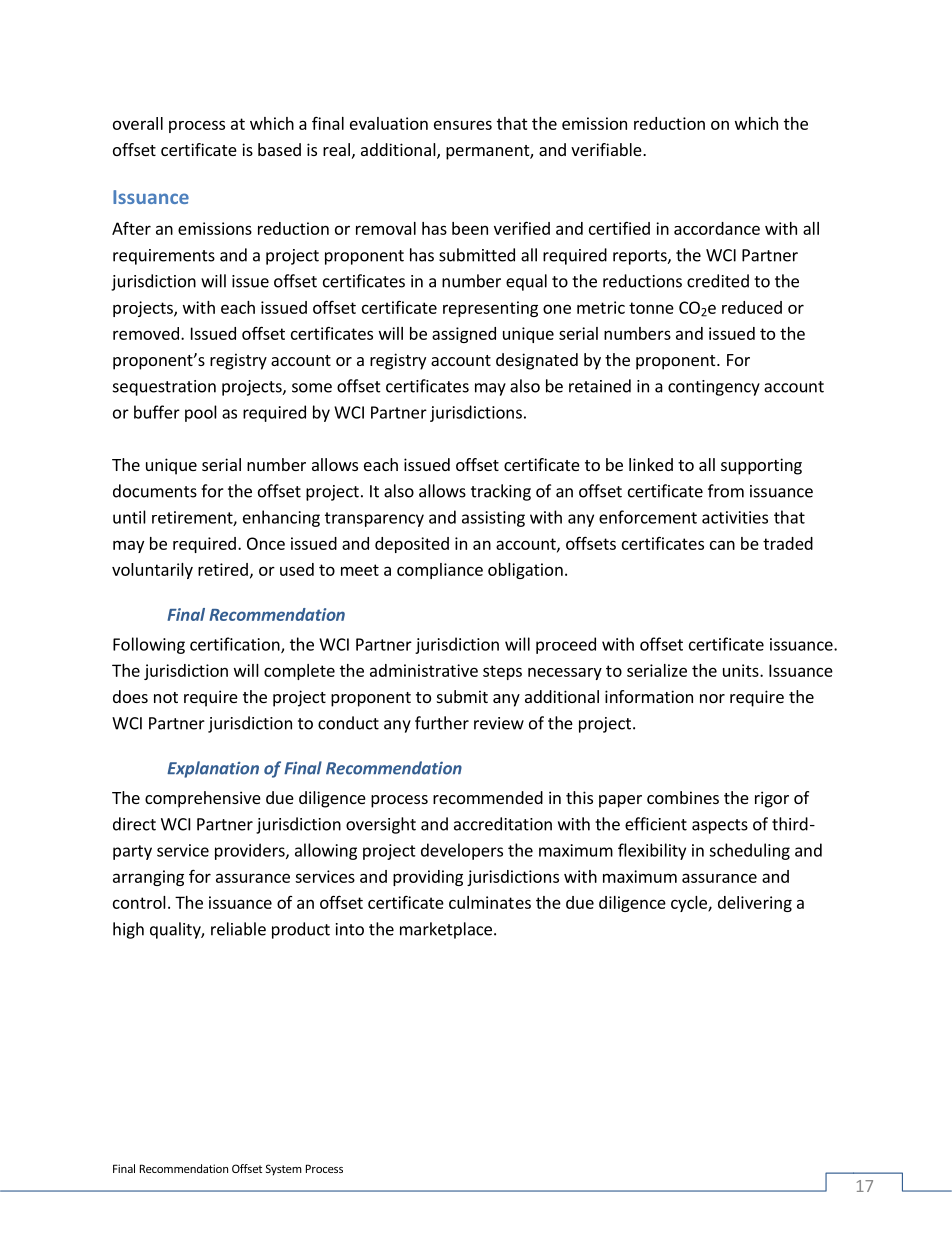 The height and width of the page is (1233, 952). What do you see at coordinates (717, 228) in the page?
I see `accordance` at bounding box center [717, 228].
